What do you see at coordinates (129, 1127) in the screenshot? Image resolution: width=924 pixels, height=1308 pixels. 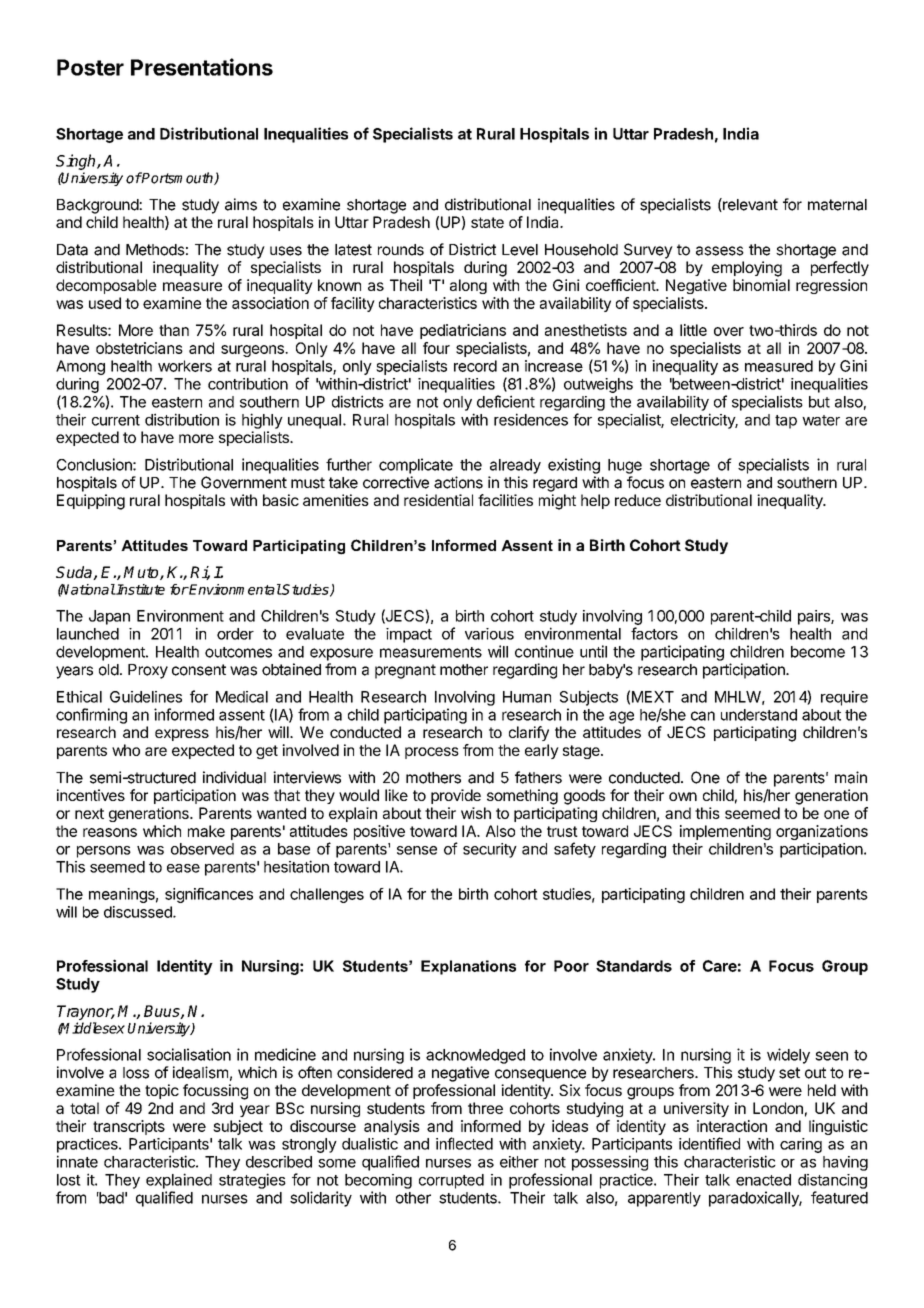 I see `transcripts` at bounding box center [129, 1127].
